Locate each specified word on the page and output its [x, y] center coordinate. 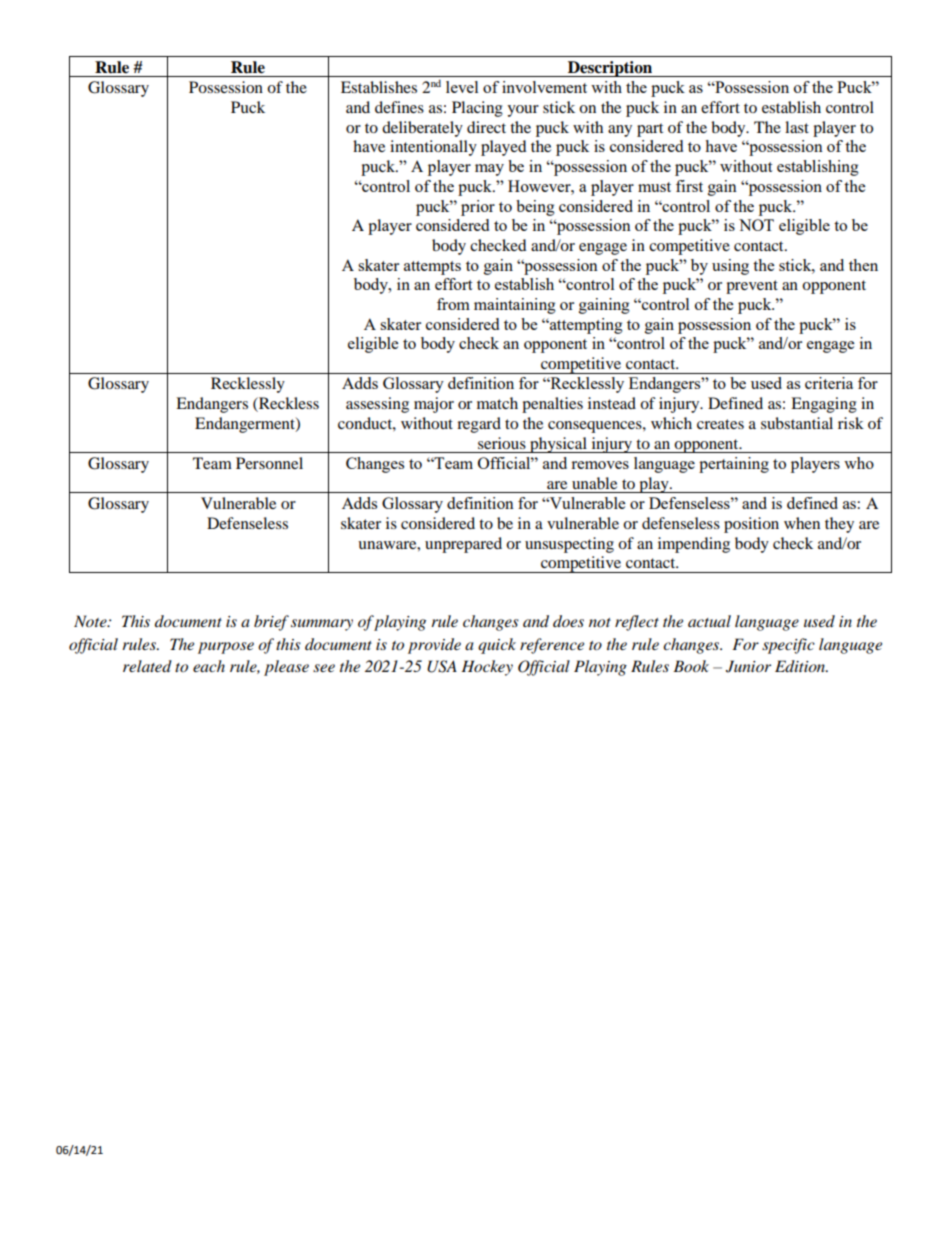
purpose [226, 648]
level [462, 87]
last [797, 127]
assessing [377, 405]
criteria [829, 383]
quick [497, 646]
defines [399, 107]
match [497, 403]
